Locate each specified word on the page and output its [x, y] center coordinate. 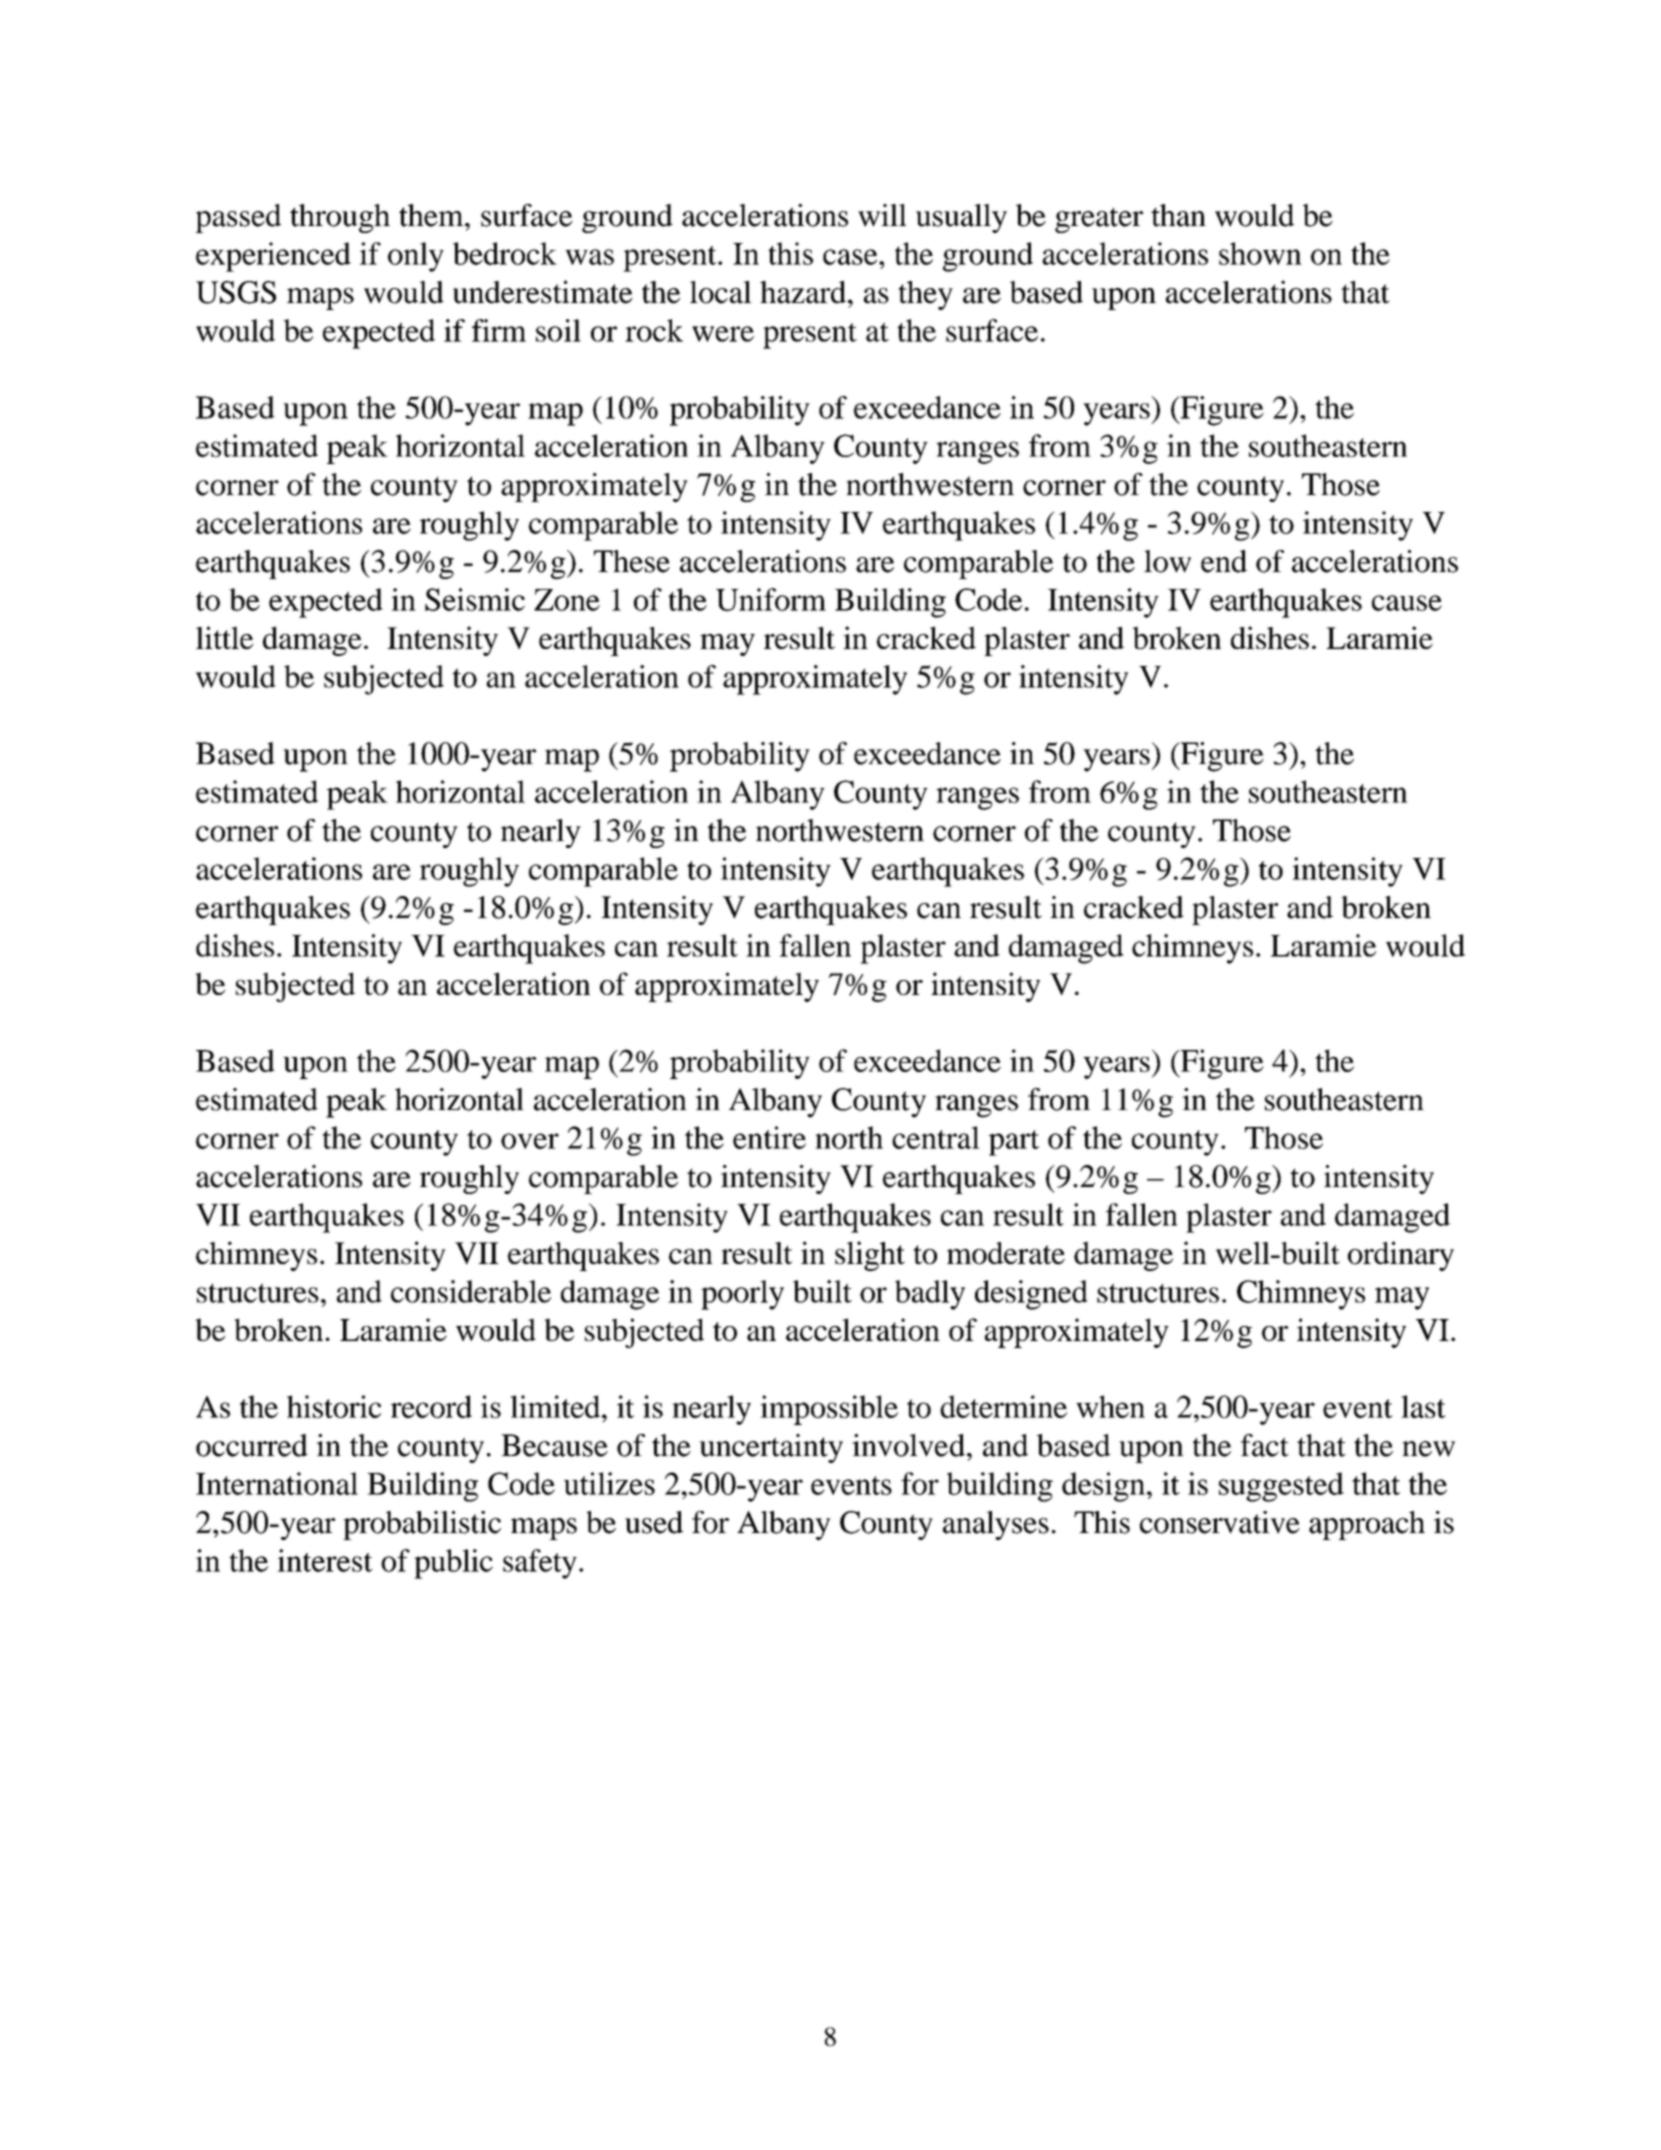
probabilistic [422, 1525]
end [1224, 561]
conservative [1220, 1522]
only [416, 257]
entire [769, 1137]
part [1014, 1143]
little [224, 637]
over [530, 1141]
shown [1260, 253]
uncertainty [771, 1448]
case [851, 257]
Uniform [771, 599]
